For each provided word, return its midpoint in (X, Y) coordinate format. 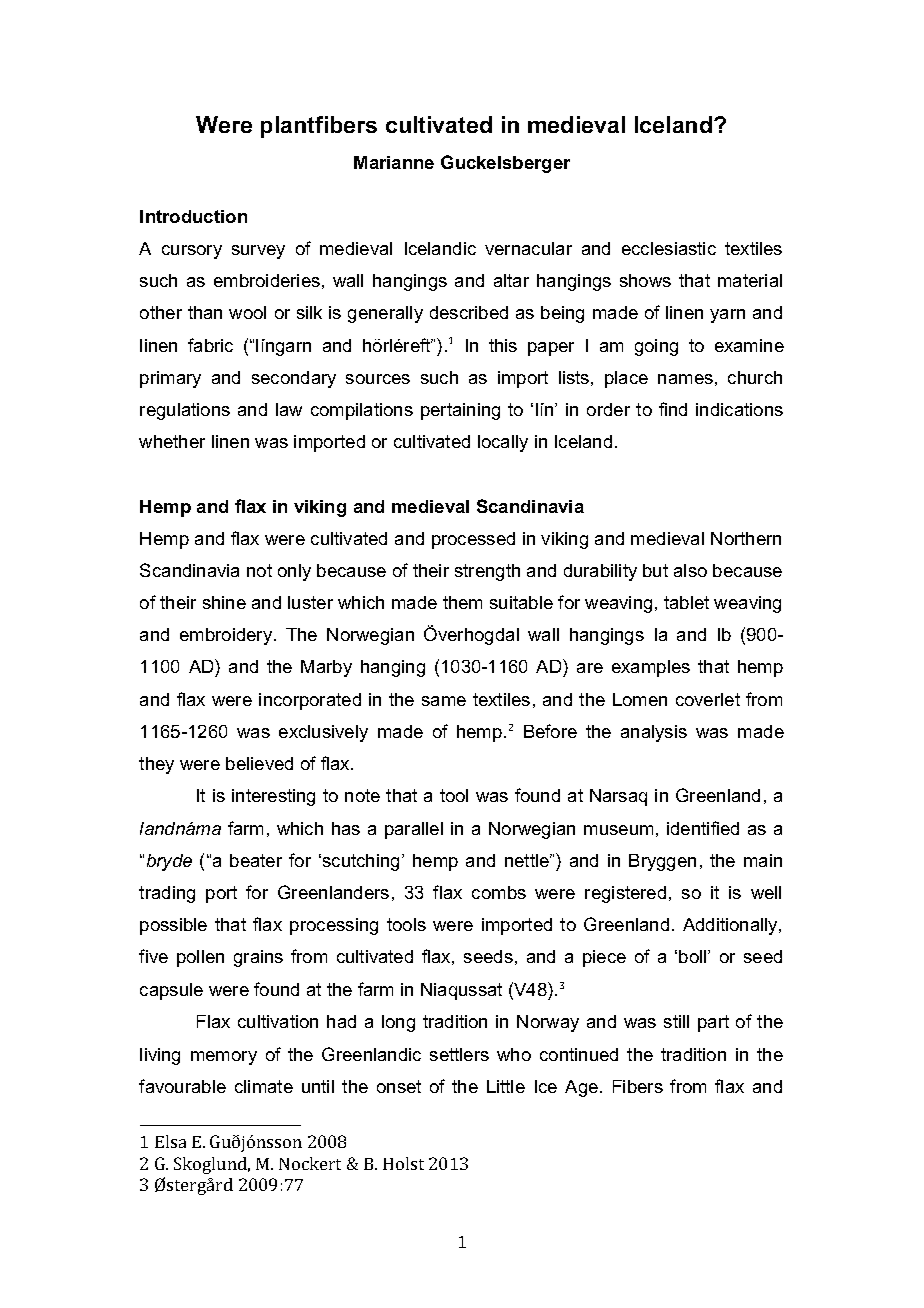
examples (651, 668)
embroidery (227, 636)
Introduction (193, 216)
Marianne (394, 162)
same (444, 701)
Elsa (170, 1141)
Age (583, 1088)
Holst (403, 1163)
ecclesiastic (669, 248)
